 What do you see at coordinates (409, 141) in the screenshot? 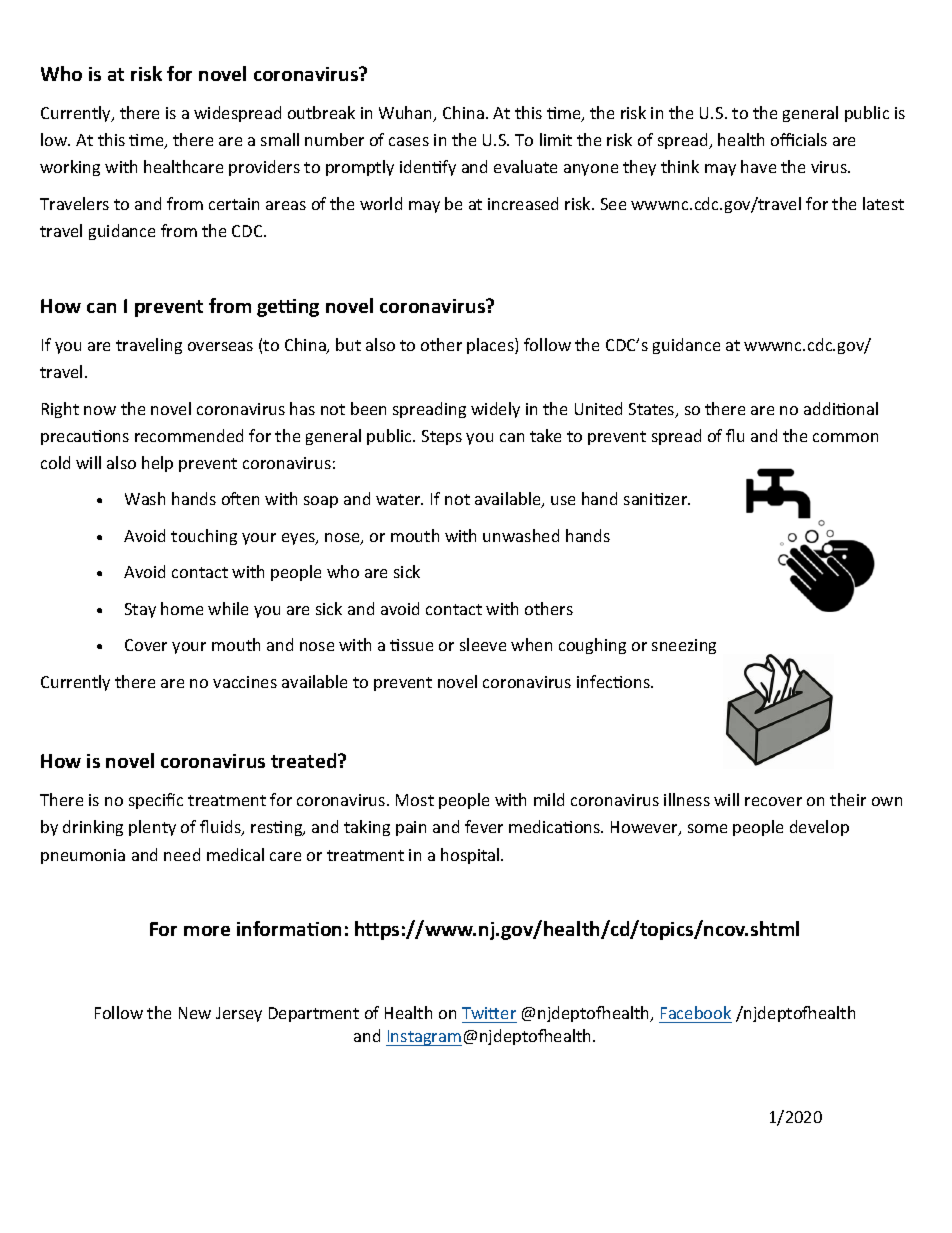
I see `cases` at bounding box center [409, 141].
